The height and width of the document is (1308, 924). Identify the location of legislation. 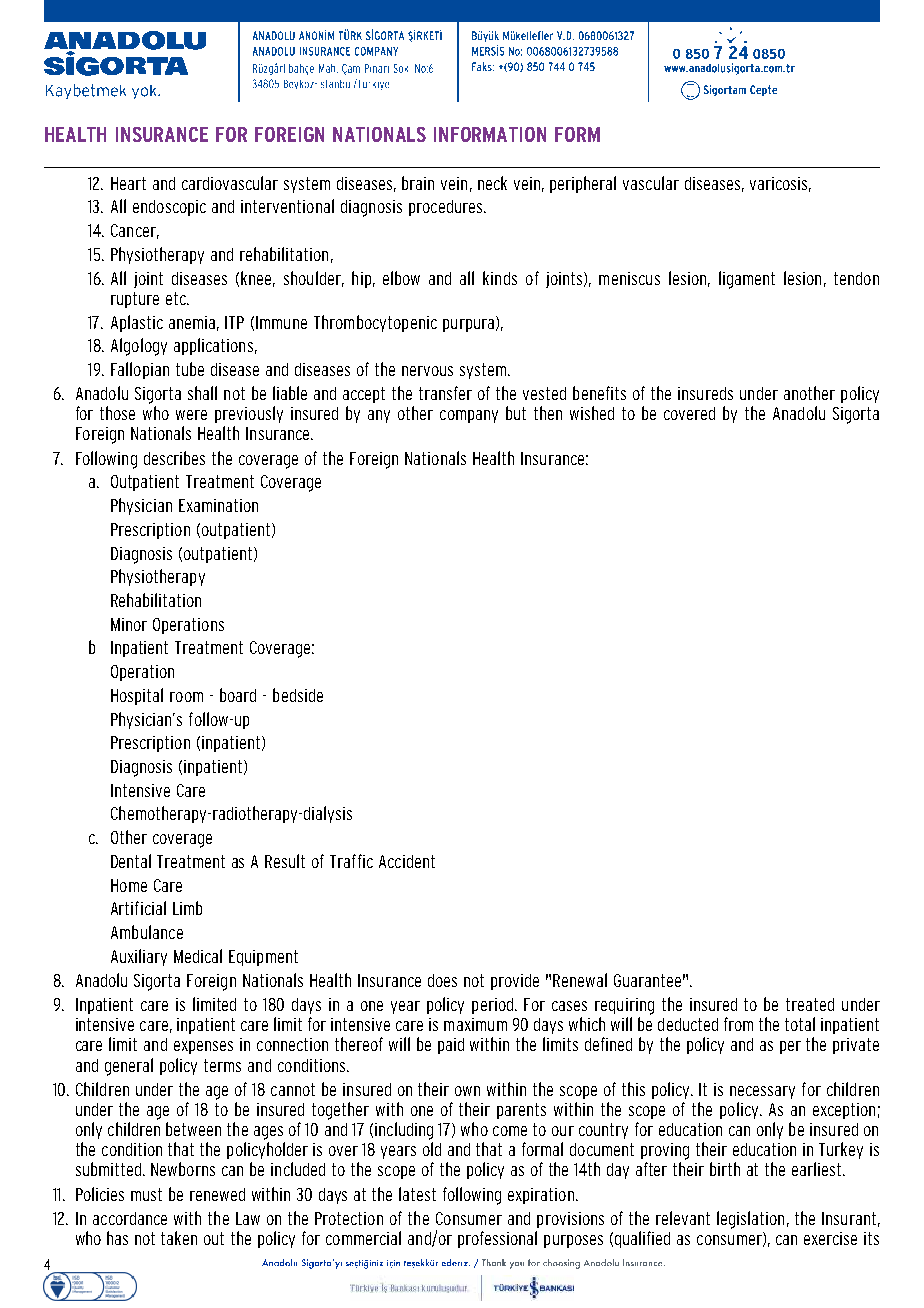
(750, 1220).
